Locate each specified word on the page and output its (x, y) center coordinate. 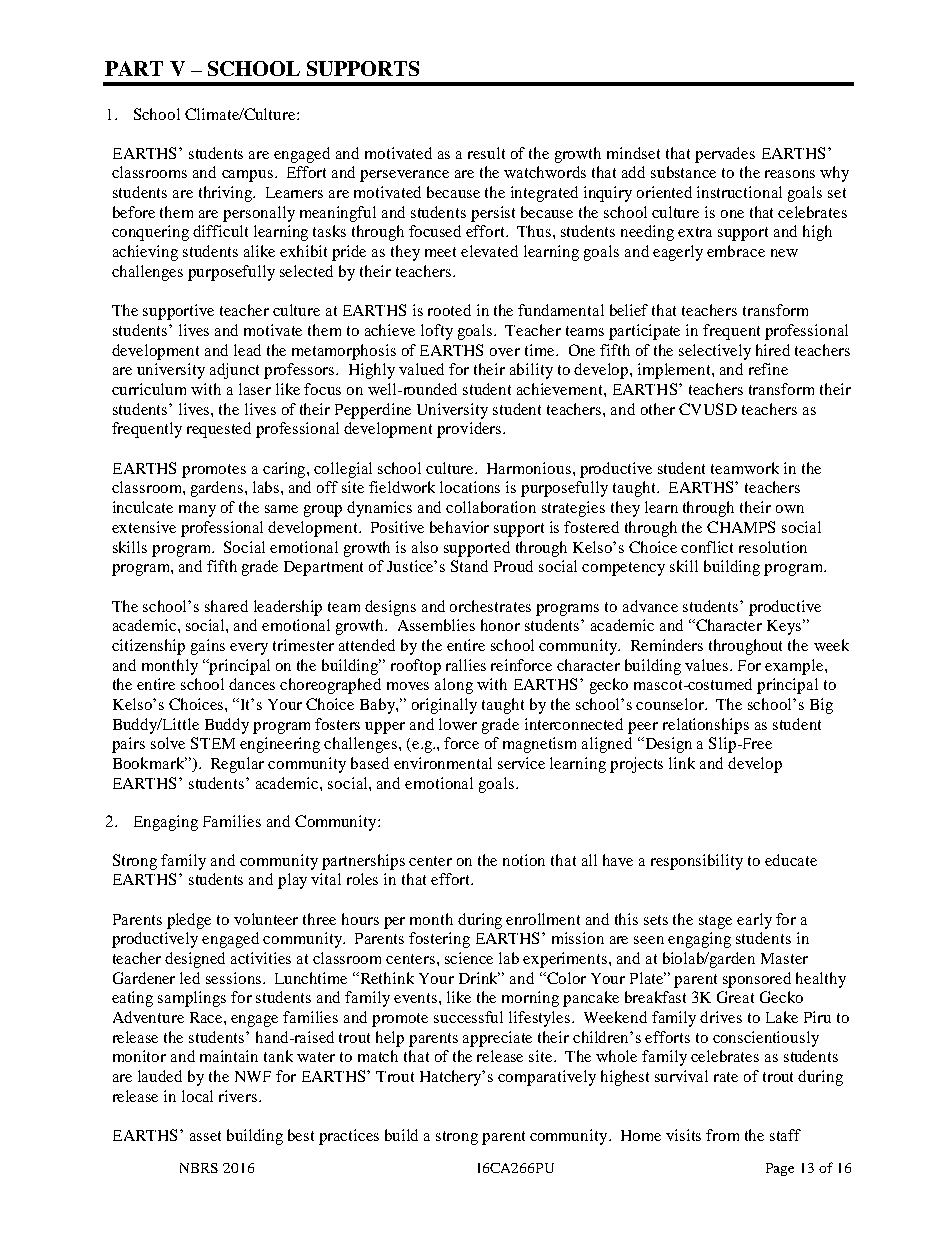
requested (219, 430)
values (708, 665)
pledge (189, 921)
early (754, 921)
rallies (466, 665)
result (486, 153)
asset (205, 1136)
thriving (226, 194)
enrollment (543, 919)
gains (208, 647)
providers (470, 430)
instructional (739, 192)
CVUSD (708, 409)
